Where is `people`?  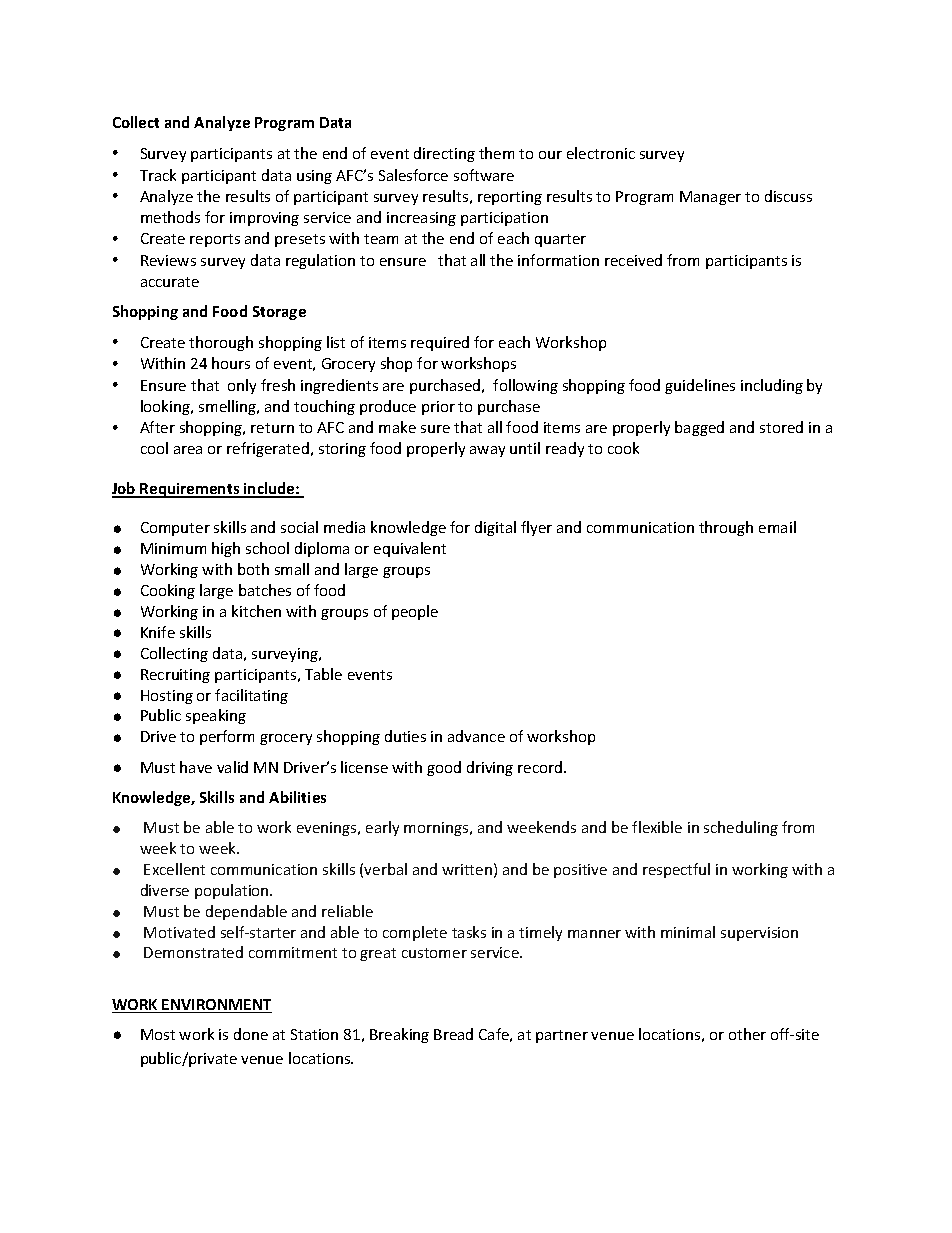
people is located at coordinates (415, 612).
